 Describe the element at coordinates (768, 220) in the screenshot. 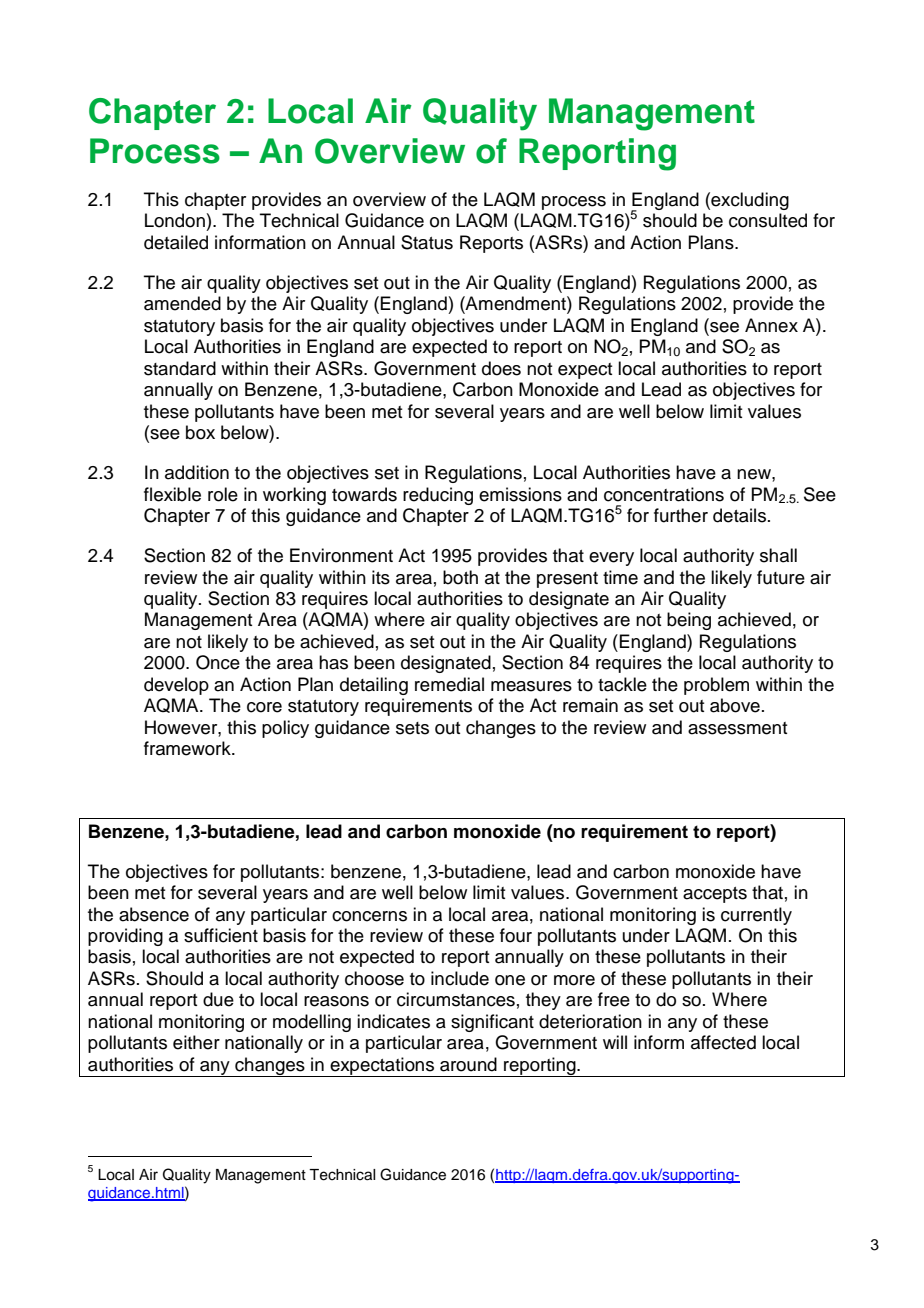

I see `consulted` at that location.
